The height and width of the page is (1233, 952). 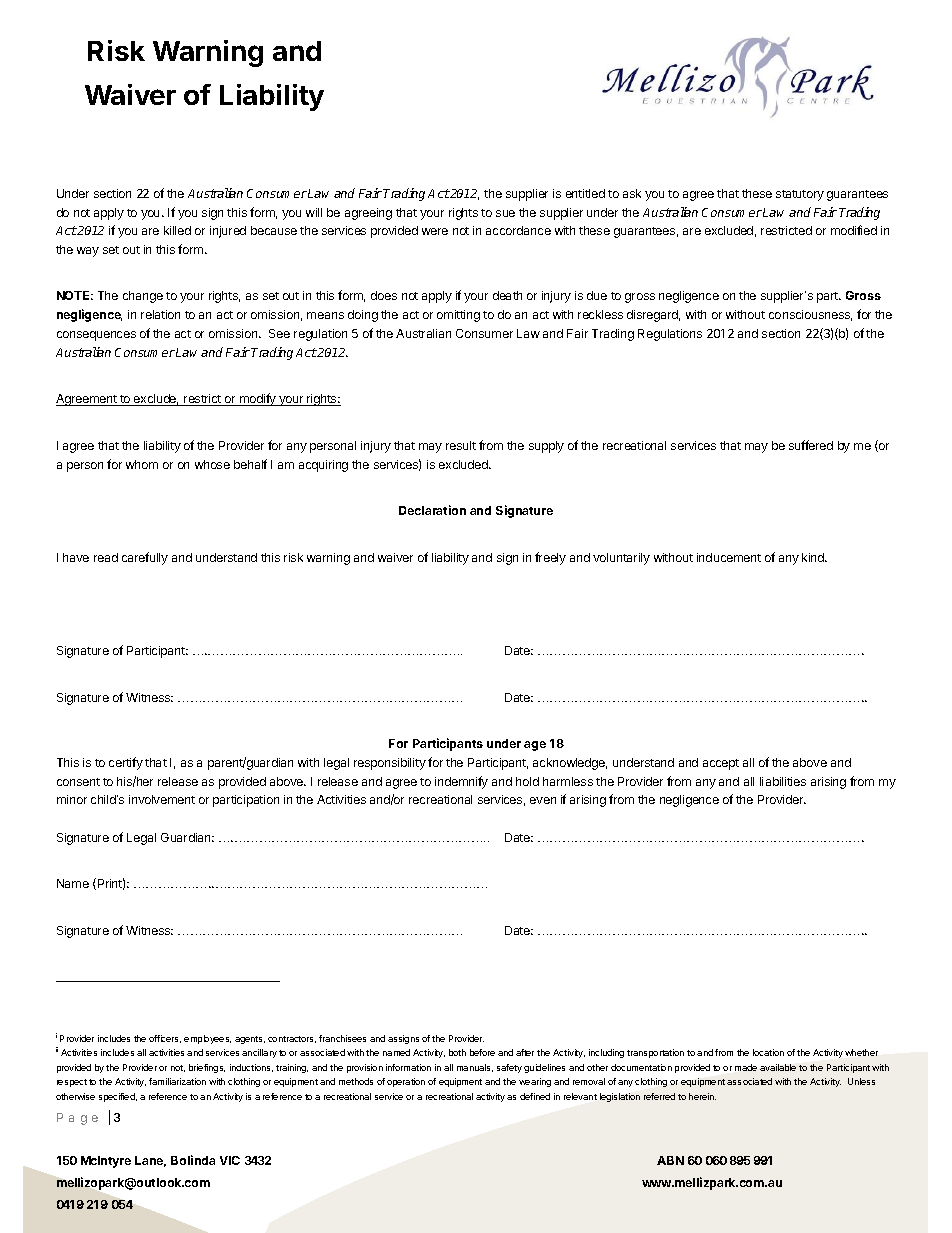 What do you see at coordinates (721, 764) in the page?
I see `accept` at bounding box center [721, 764].
